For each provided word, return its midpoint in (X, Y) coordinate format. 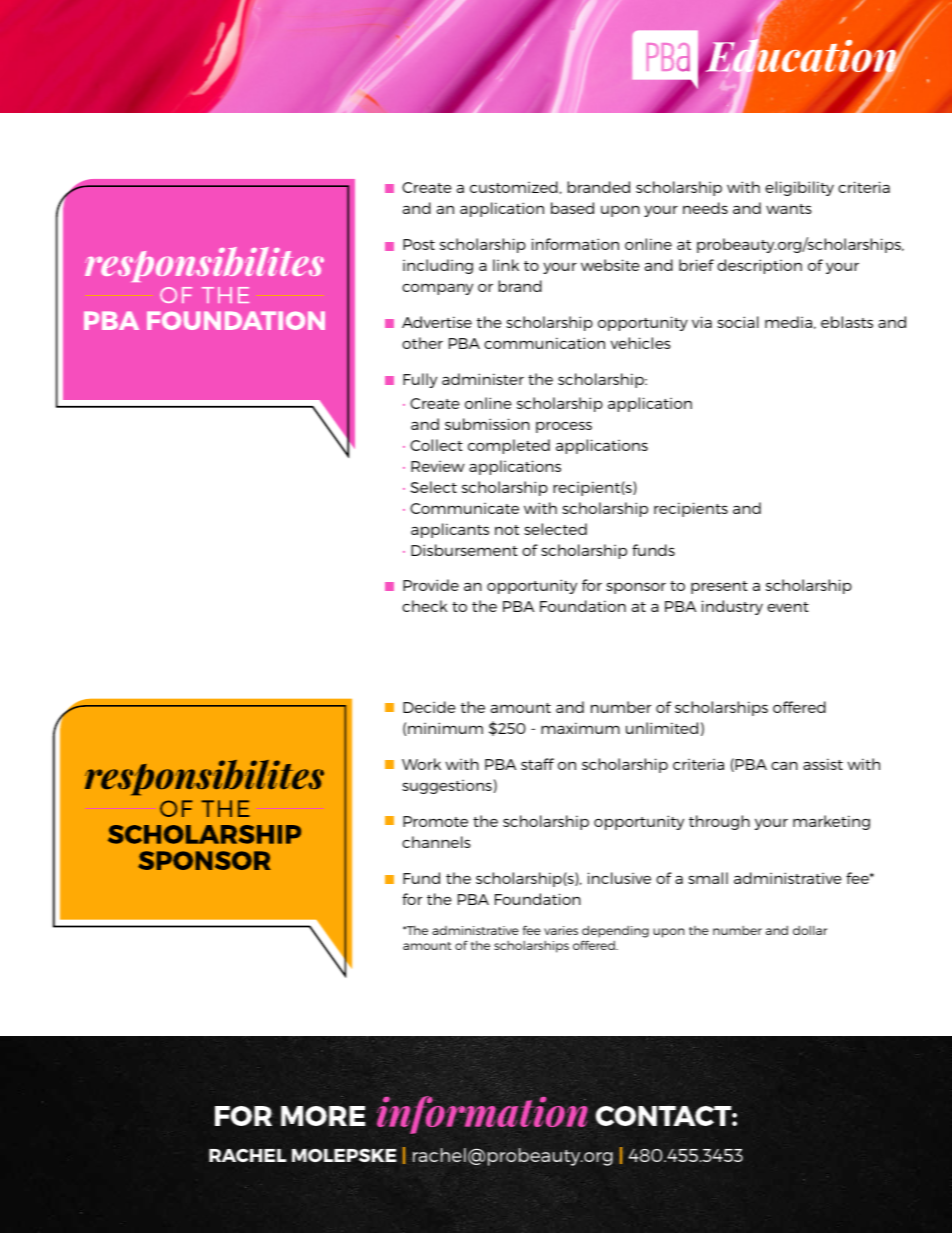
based (572, 208)
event (788, 607)
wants (789, 209)
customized (514, 187)
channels (436, 842)
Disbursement (464, 550)
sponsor (636, 588)
